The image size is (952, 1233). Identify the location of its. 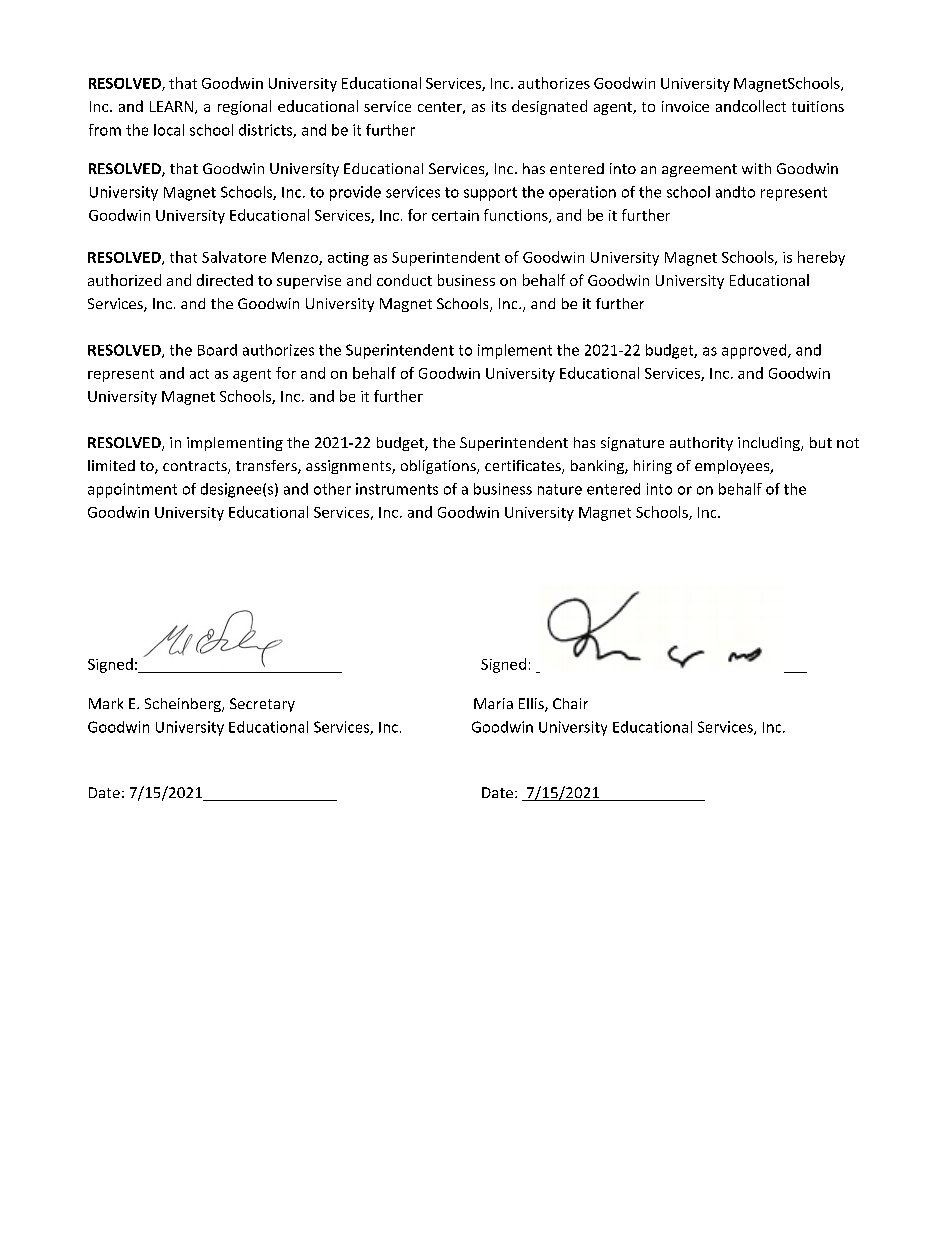
(499, 106).
